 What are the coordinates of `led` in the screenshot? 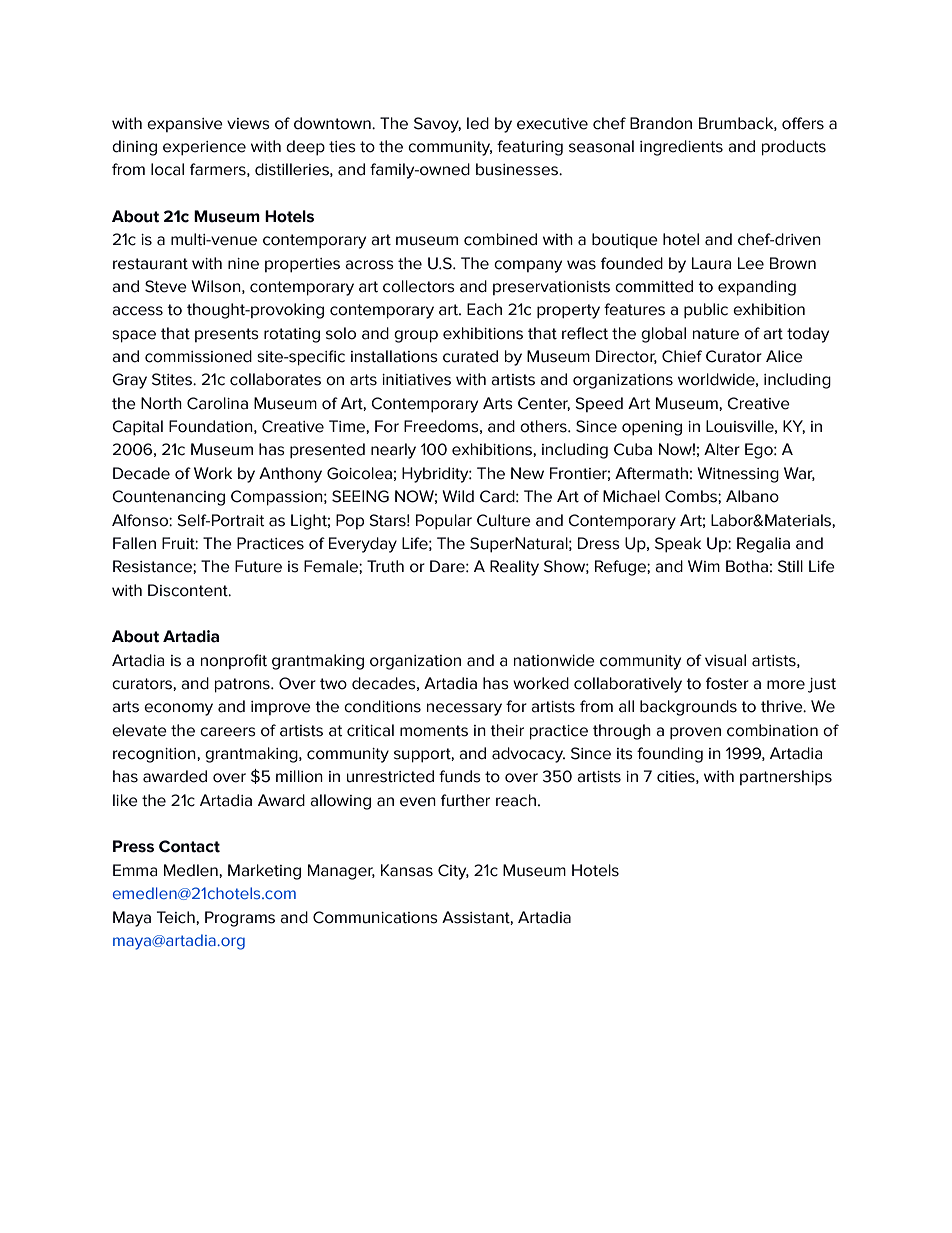 It's located at (478, 123).
